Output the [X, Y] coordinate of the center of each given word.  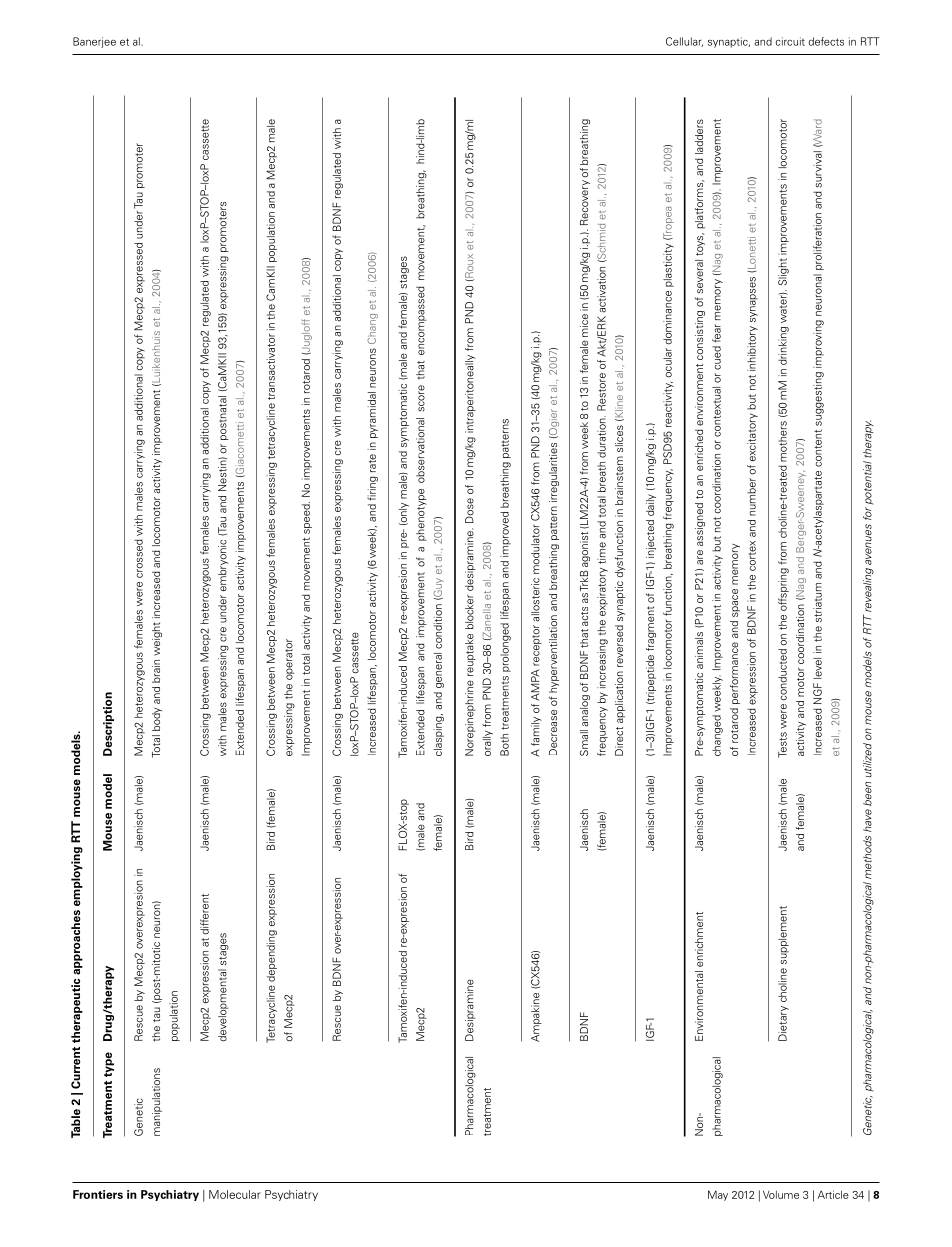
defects [826, 41]
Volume [781, 1194]
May [718, 1195]
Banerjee [94, 42]
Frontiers [98, 1194]
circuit [790, 41]
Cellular [684, 42]
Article [833, 1194]
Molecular [235, 1194]
